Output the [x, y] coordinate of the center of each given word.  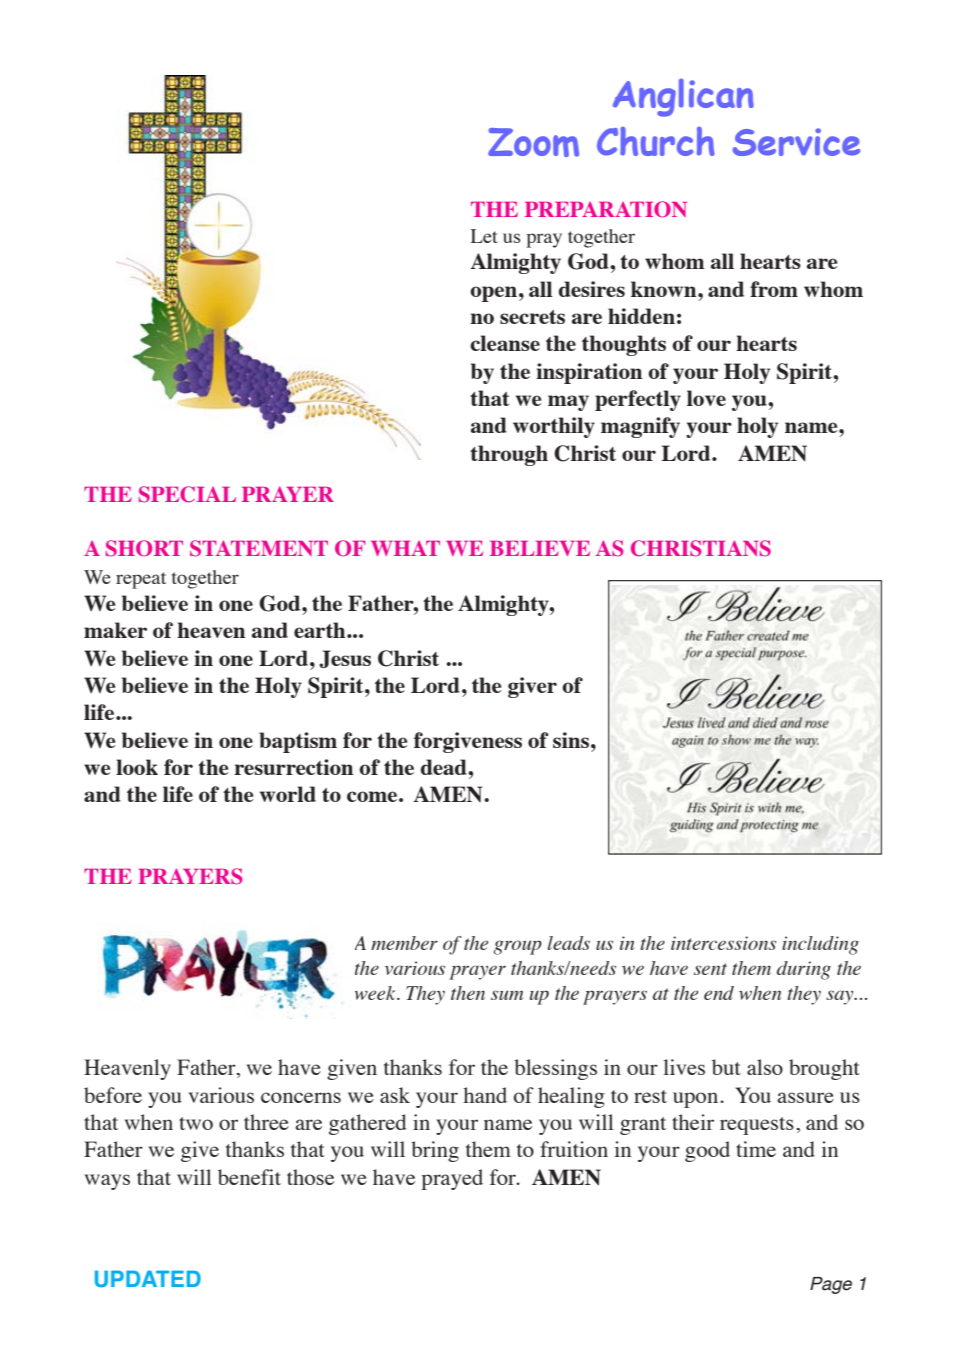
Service [796, 142]
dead [445, 767]
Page [831, 1285]
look [137, 767]
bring [435, 1151]
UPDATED [148, 1278]
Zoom [533, 142]
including [820, 945]
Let [484, 236]
